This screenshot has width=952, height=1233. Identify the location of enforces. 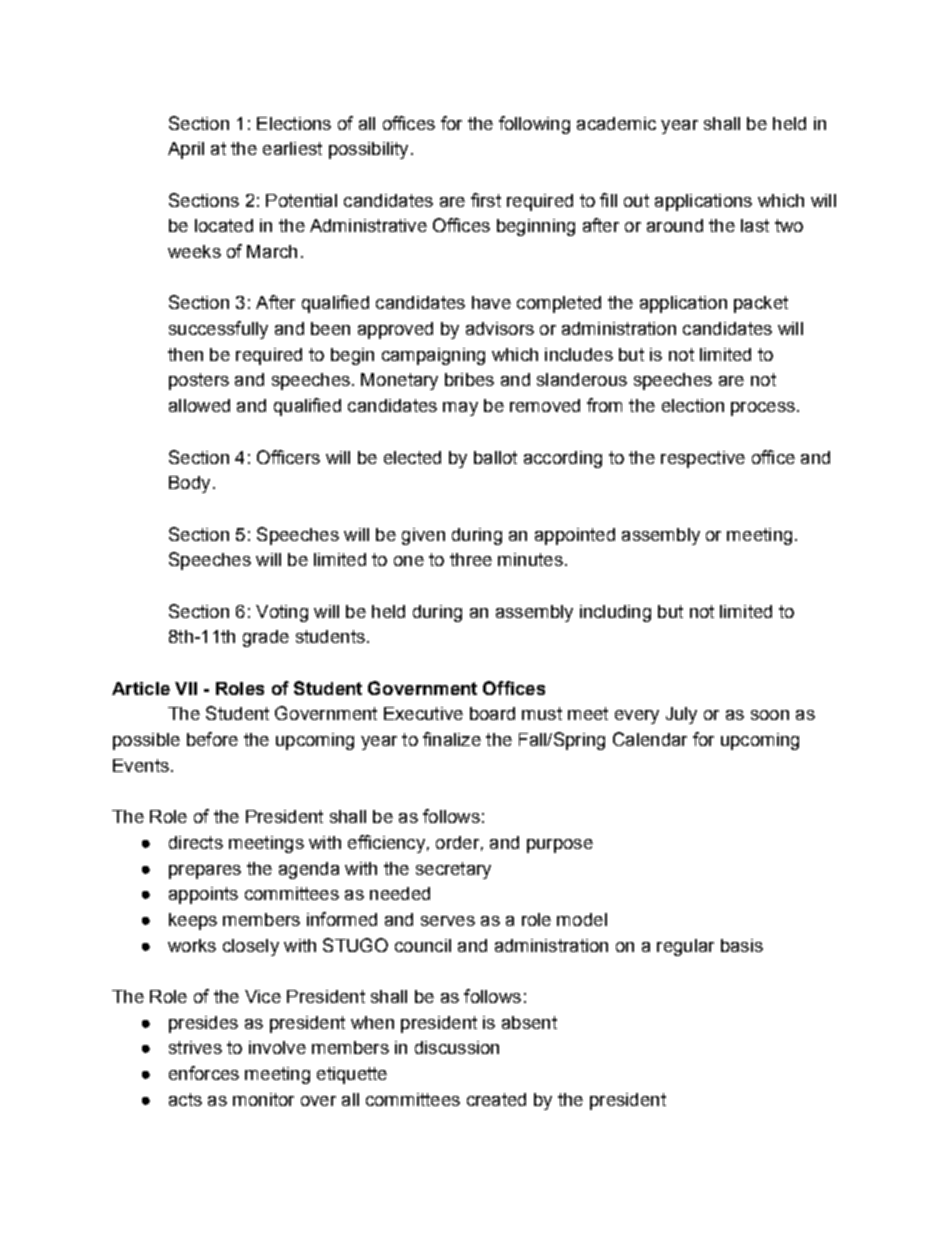
(204, 1073).
